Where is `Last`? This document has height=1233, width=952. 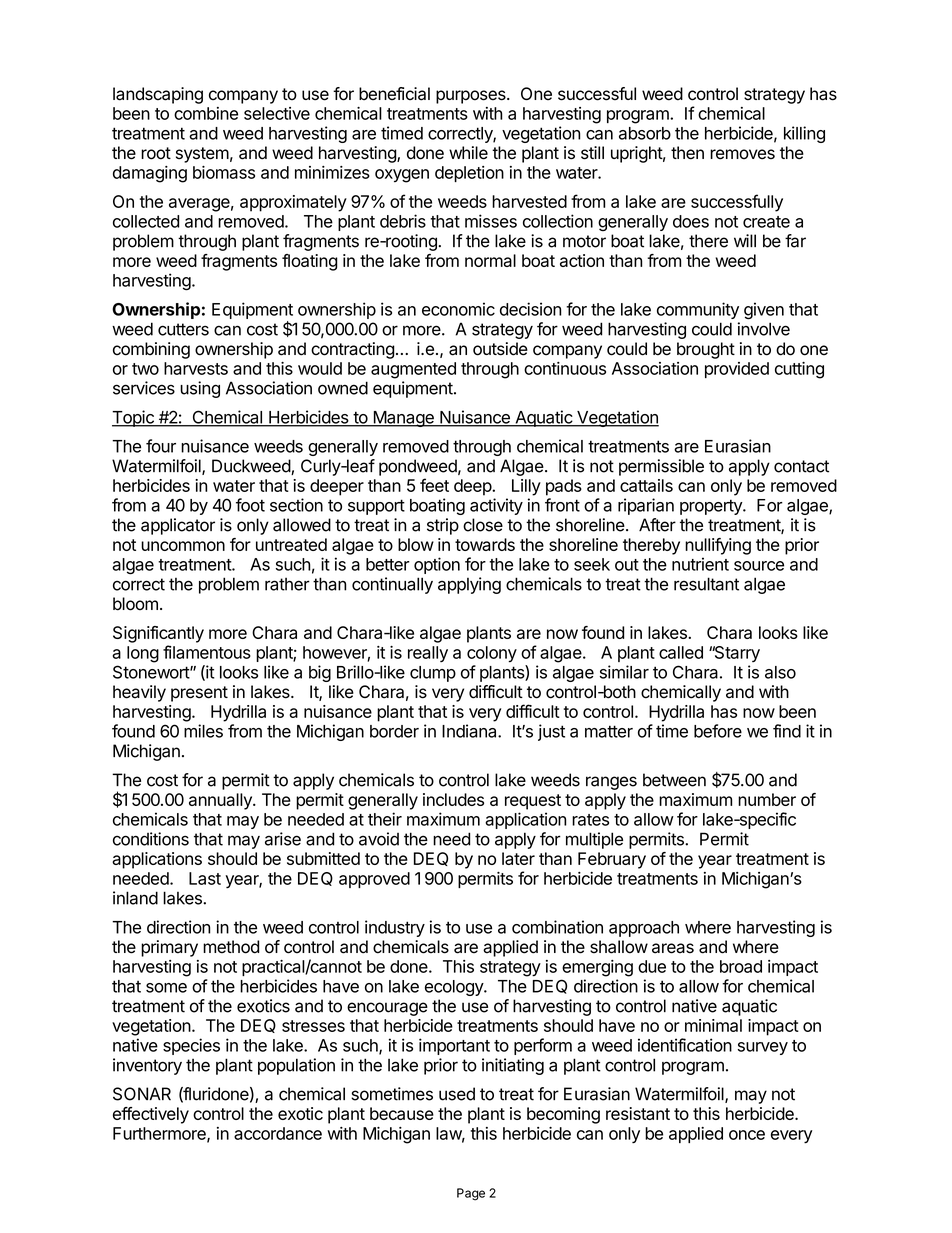
Last is located at coordinates (205, 878).
